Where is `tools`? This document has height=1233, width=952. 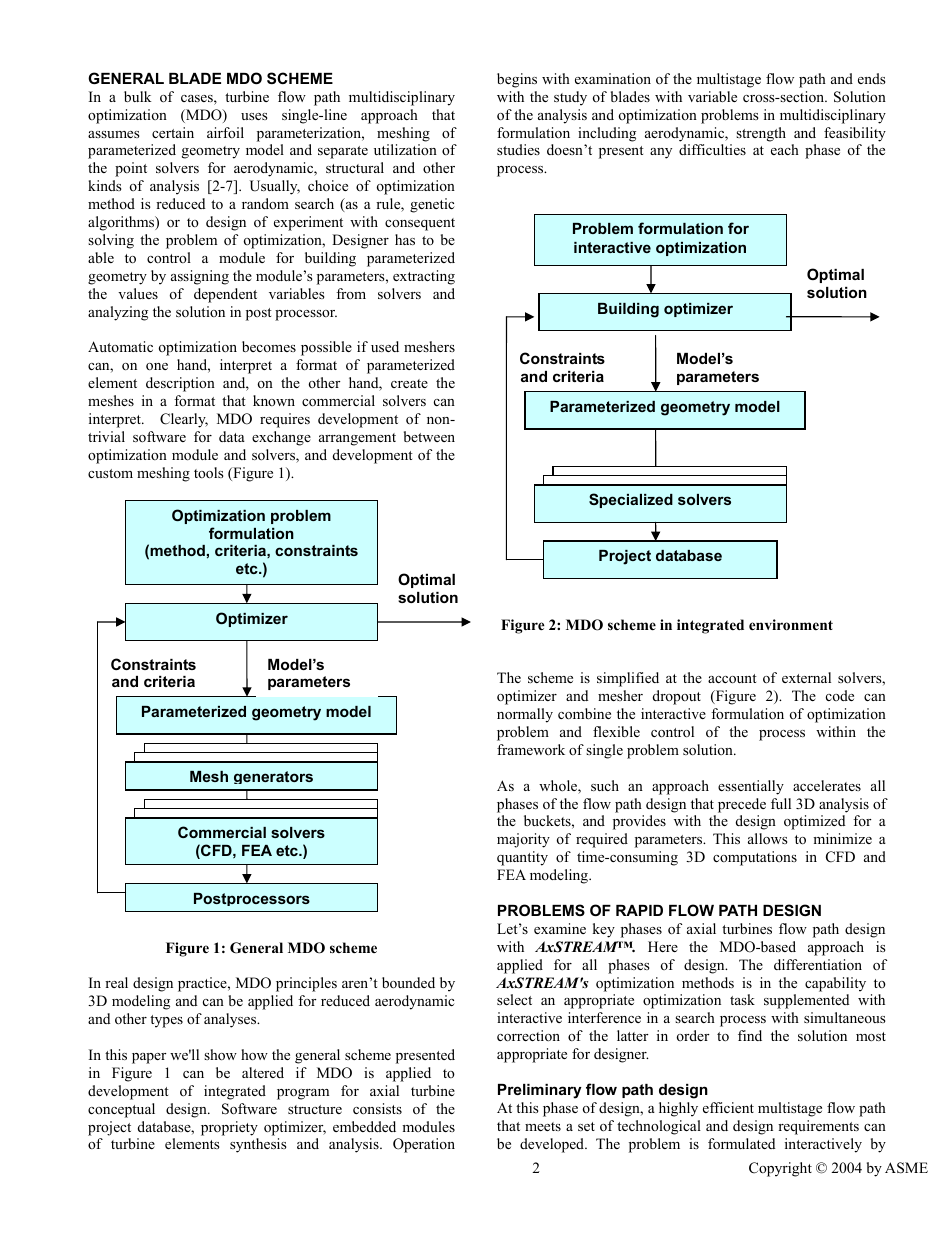 tools is located at coordinates (209, 472).
